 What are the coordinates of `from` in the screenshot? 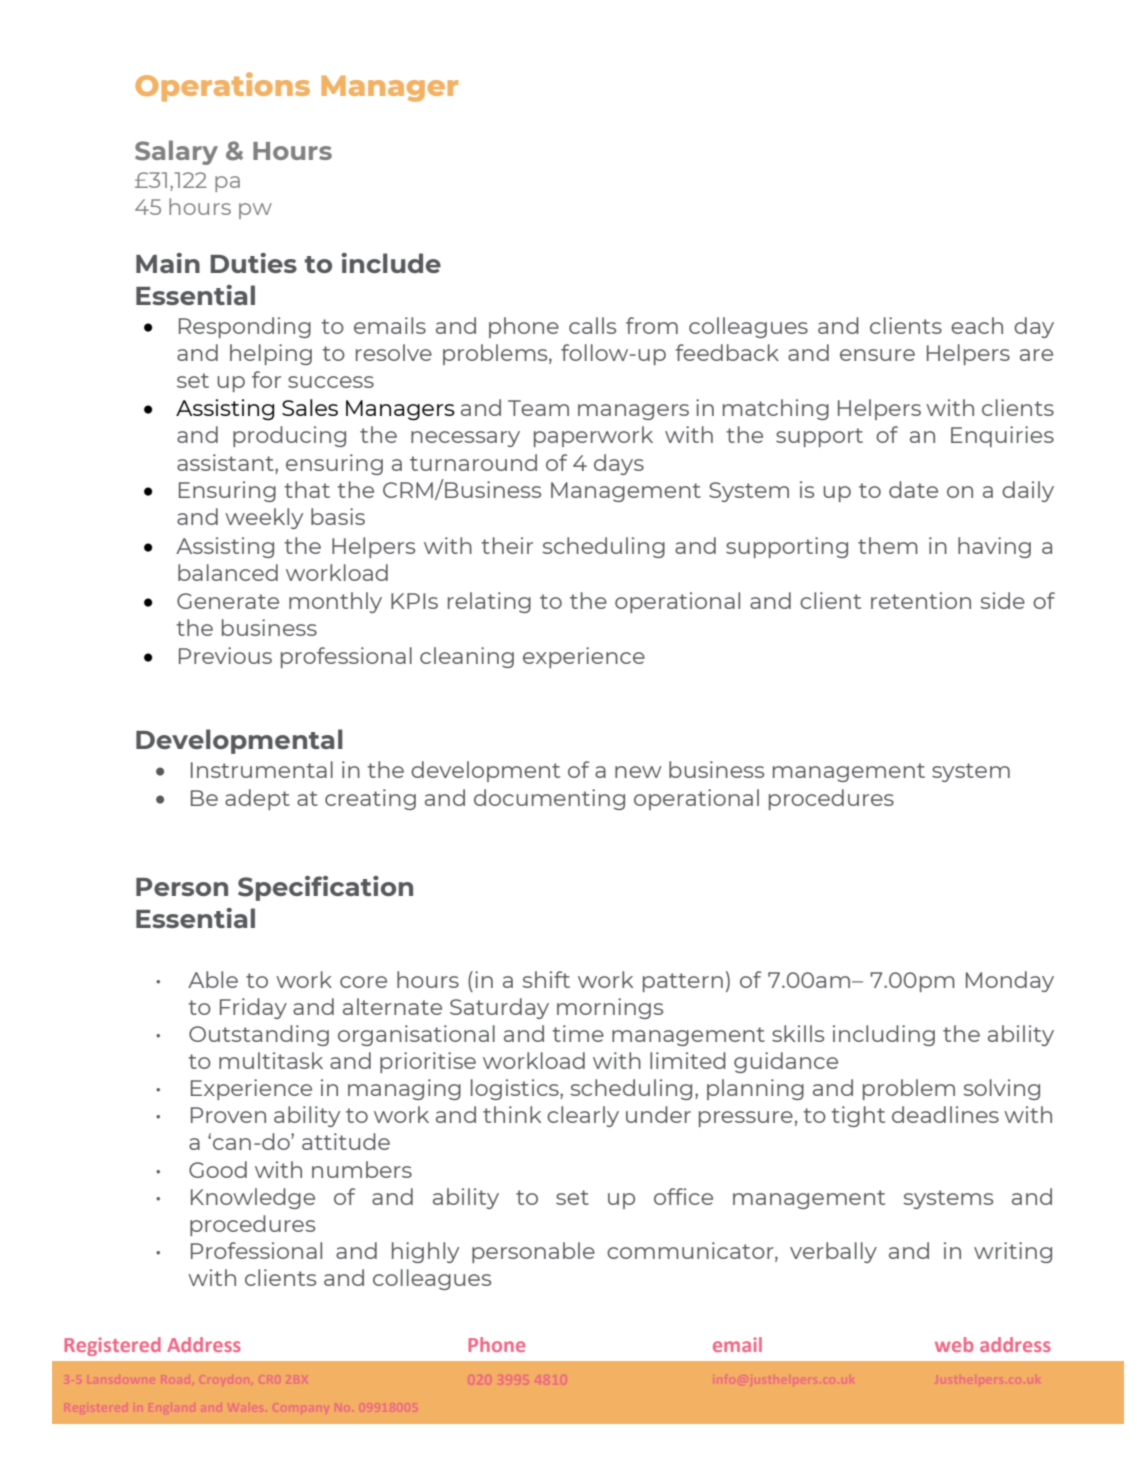 It's located at (652, 325).
